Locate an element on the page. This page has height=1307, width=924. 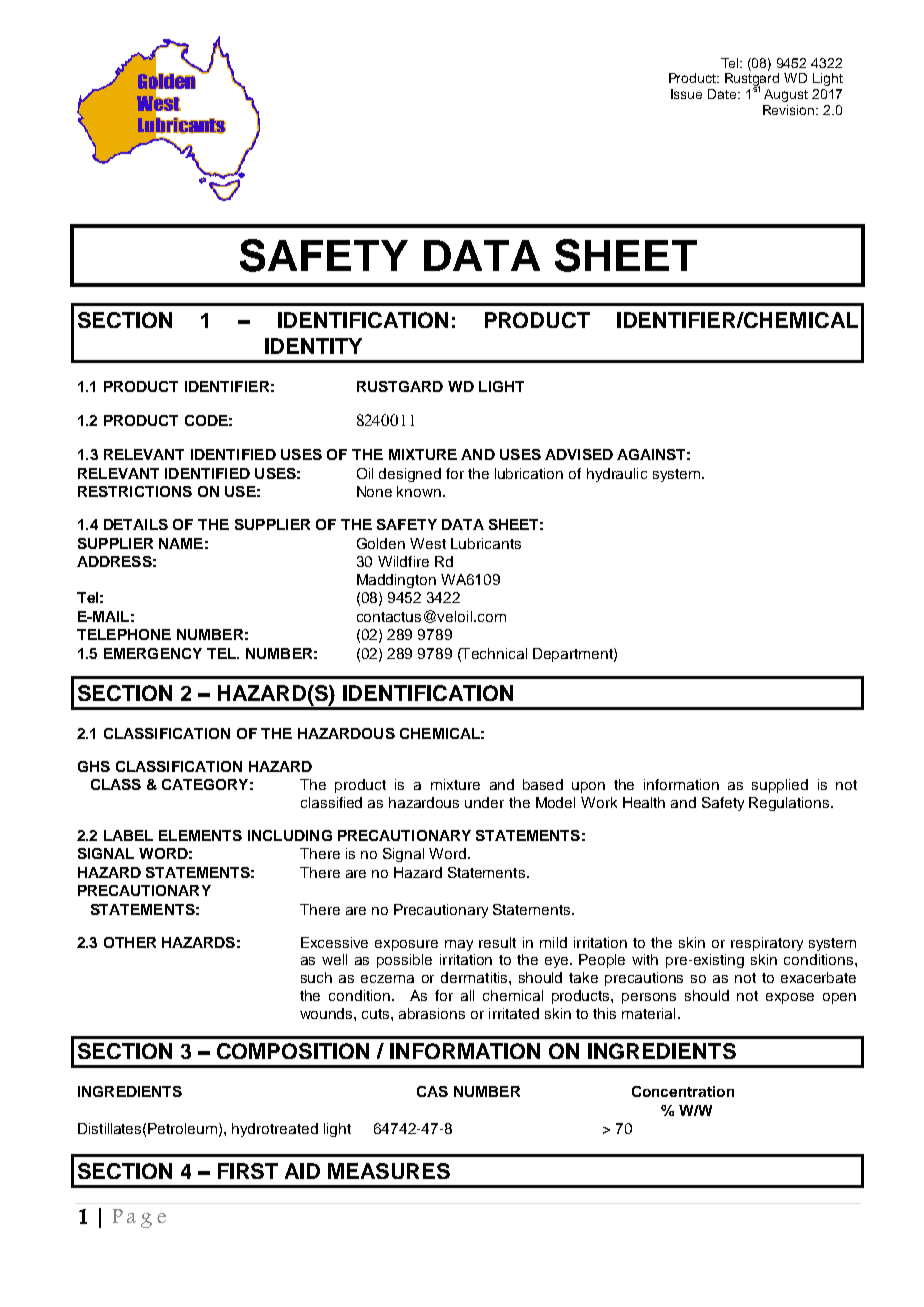
supplied is located at coordinates (780, 786).
